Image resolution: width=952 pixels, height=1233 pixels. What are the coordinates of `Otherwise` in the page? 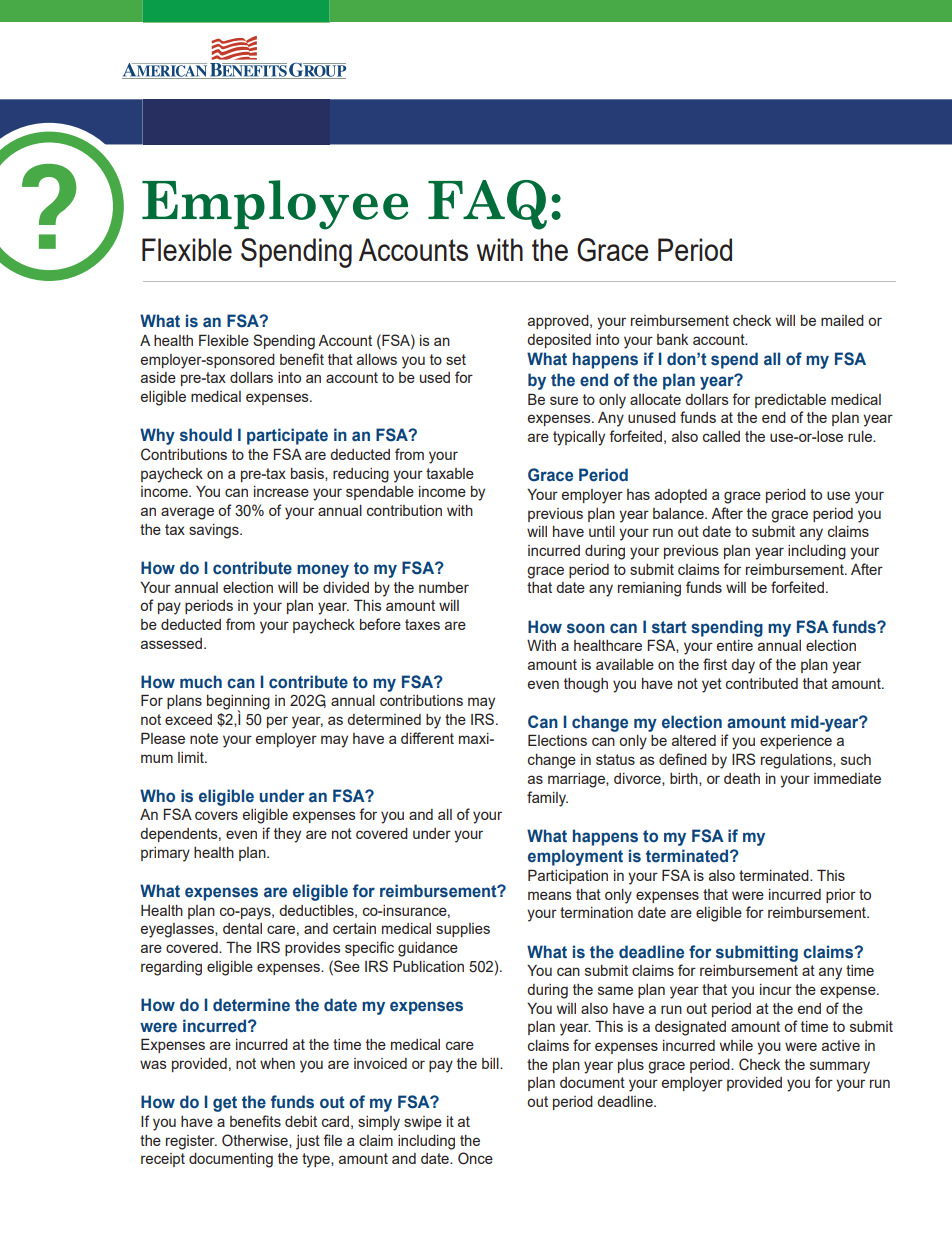 It's located at (256, 1141).
